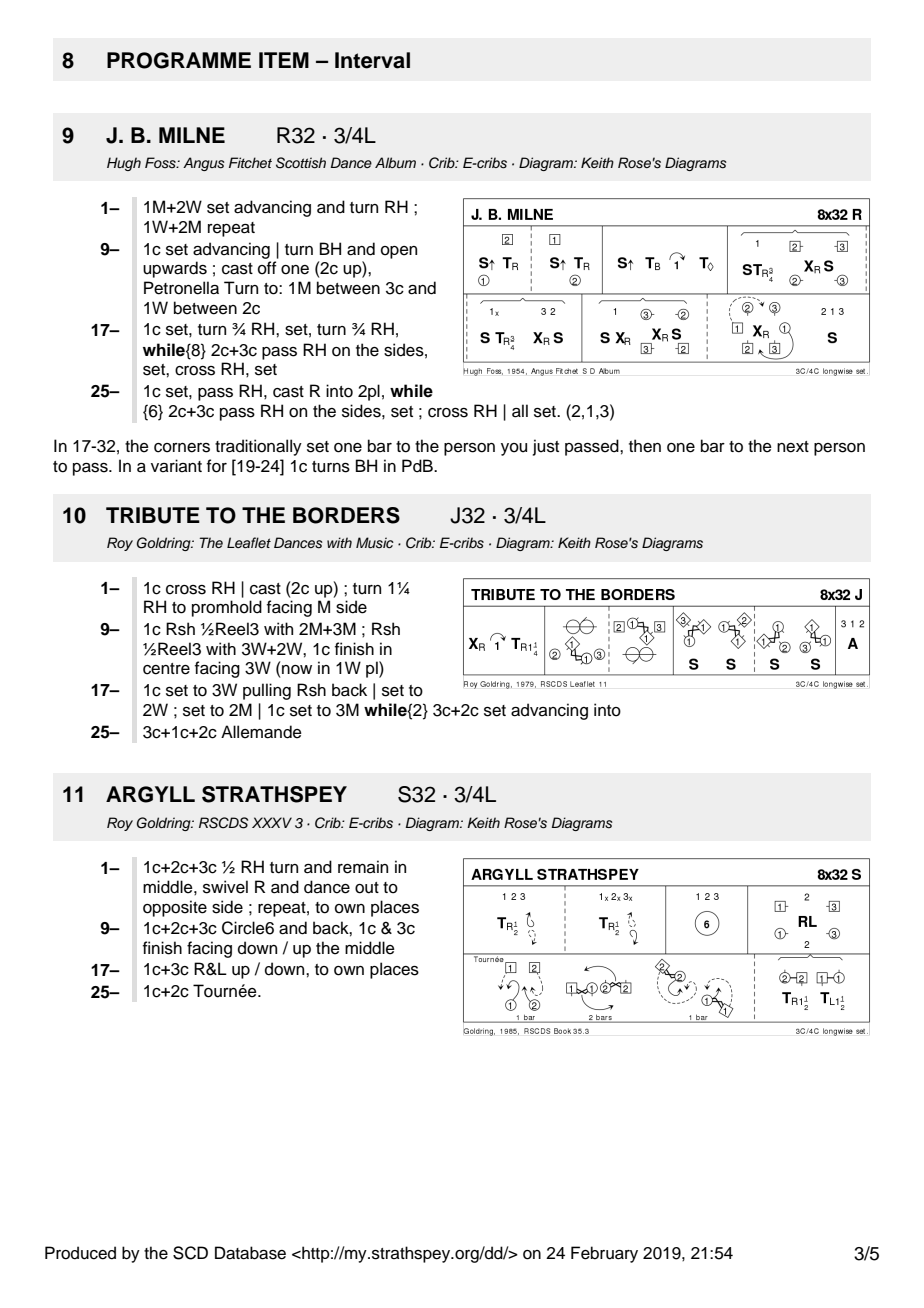 This screenshot has width=924, height=1308. What do you see at coordinates (179, 60) in the screenshot?
I see `PROGRAMME` at bounding box center [179, 60].
